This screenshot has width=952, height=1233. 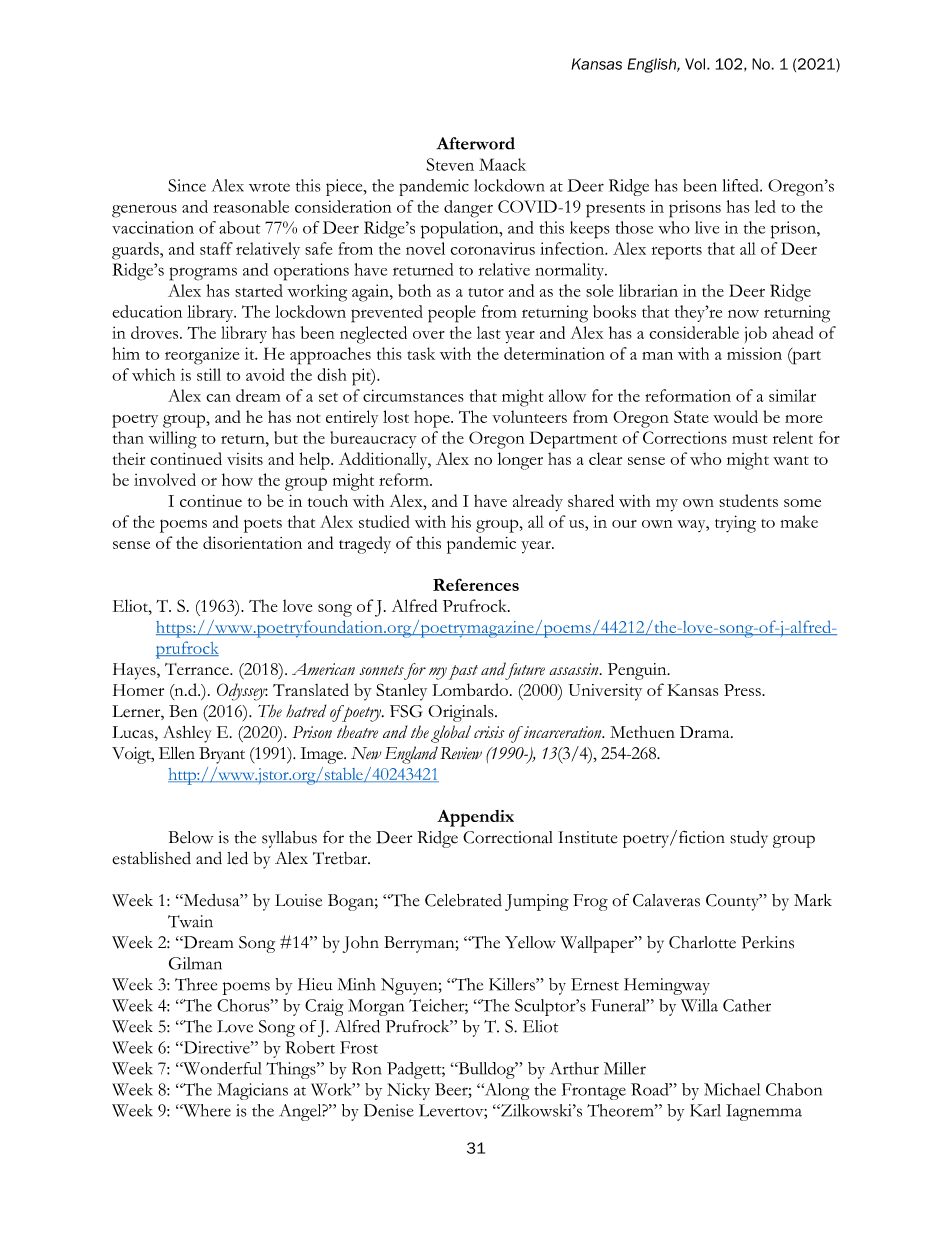 What do you see at coordinates (183, 711) in the screenshot?
I see `Ben` at bounding box center [183, 711].
